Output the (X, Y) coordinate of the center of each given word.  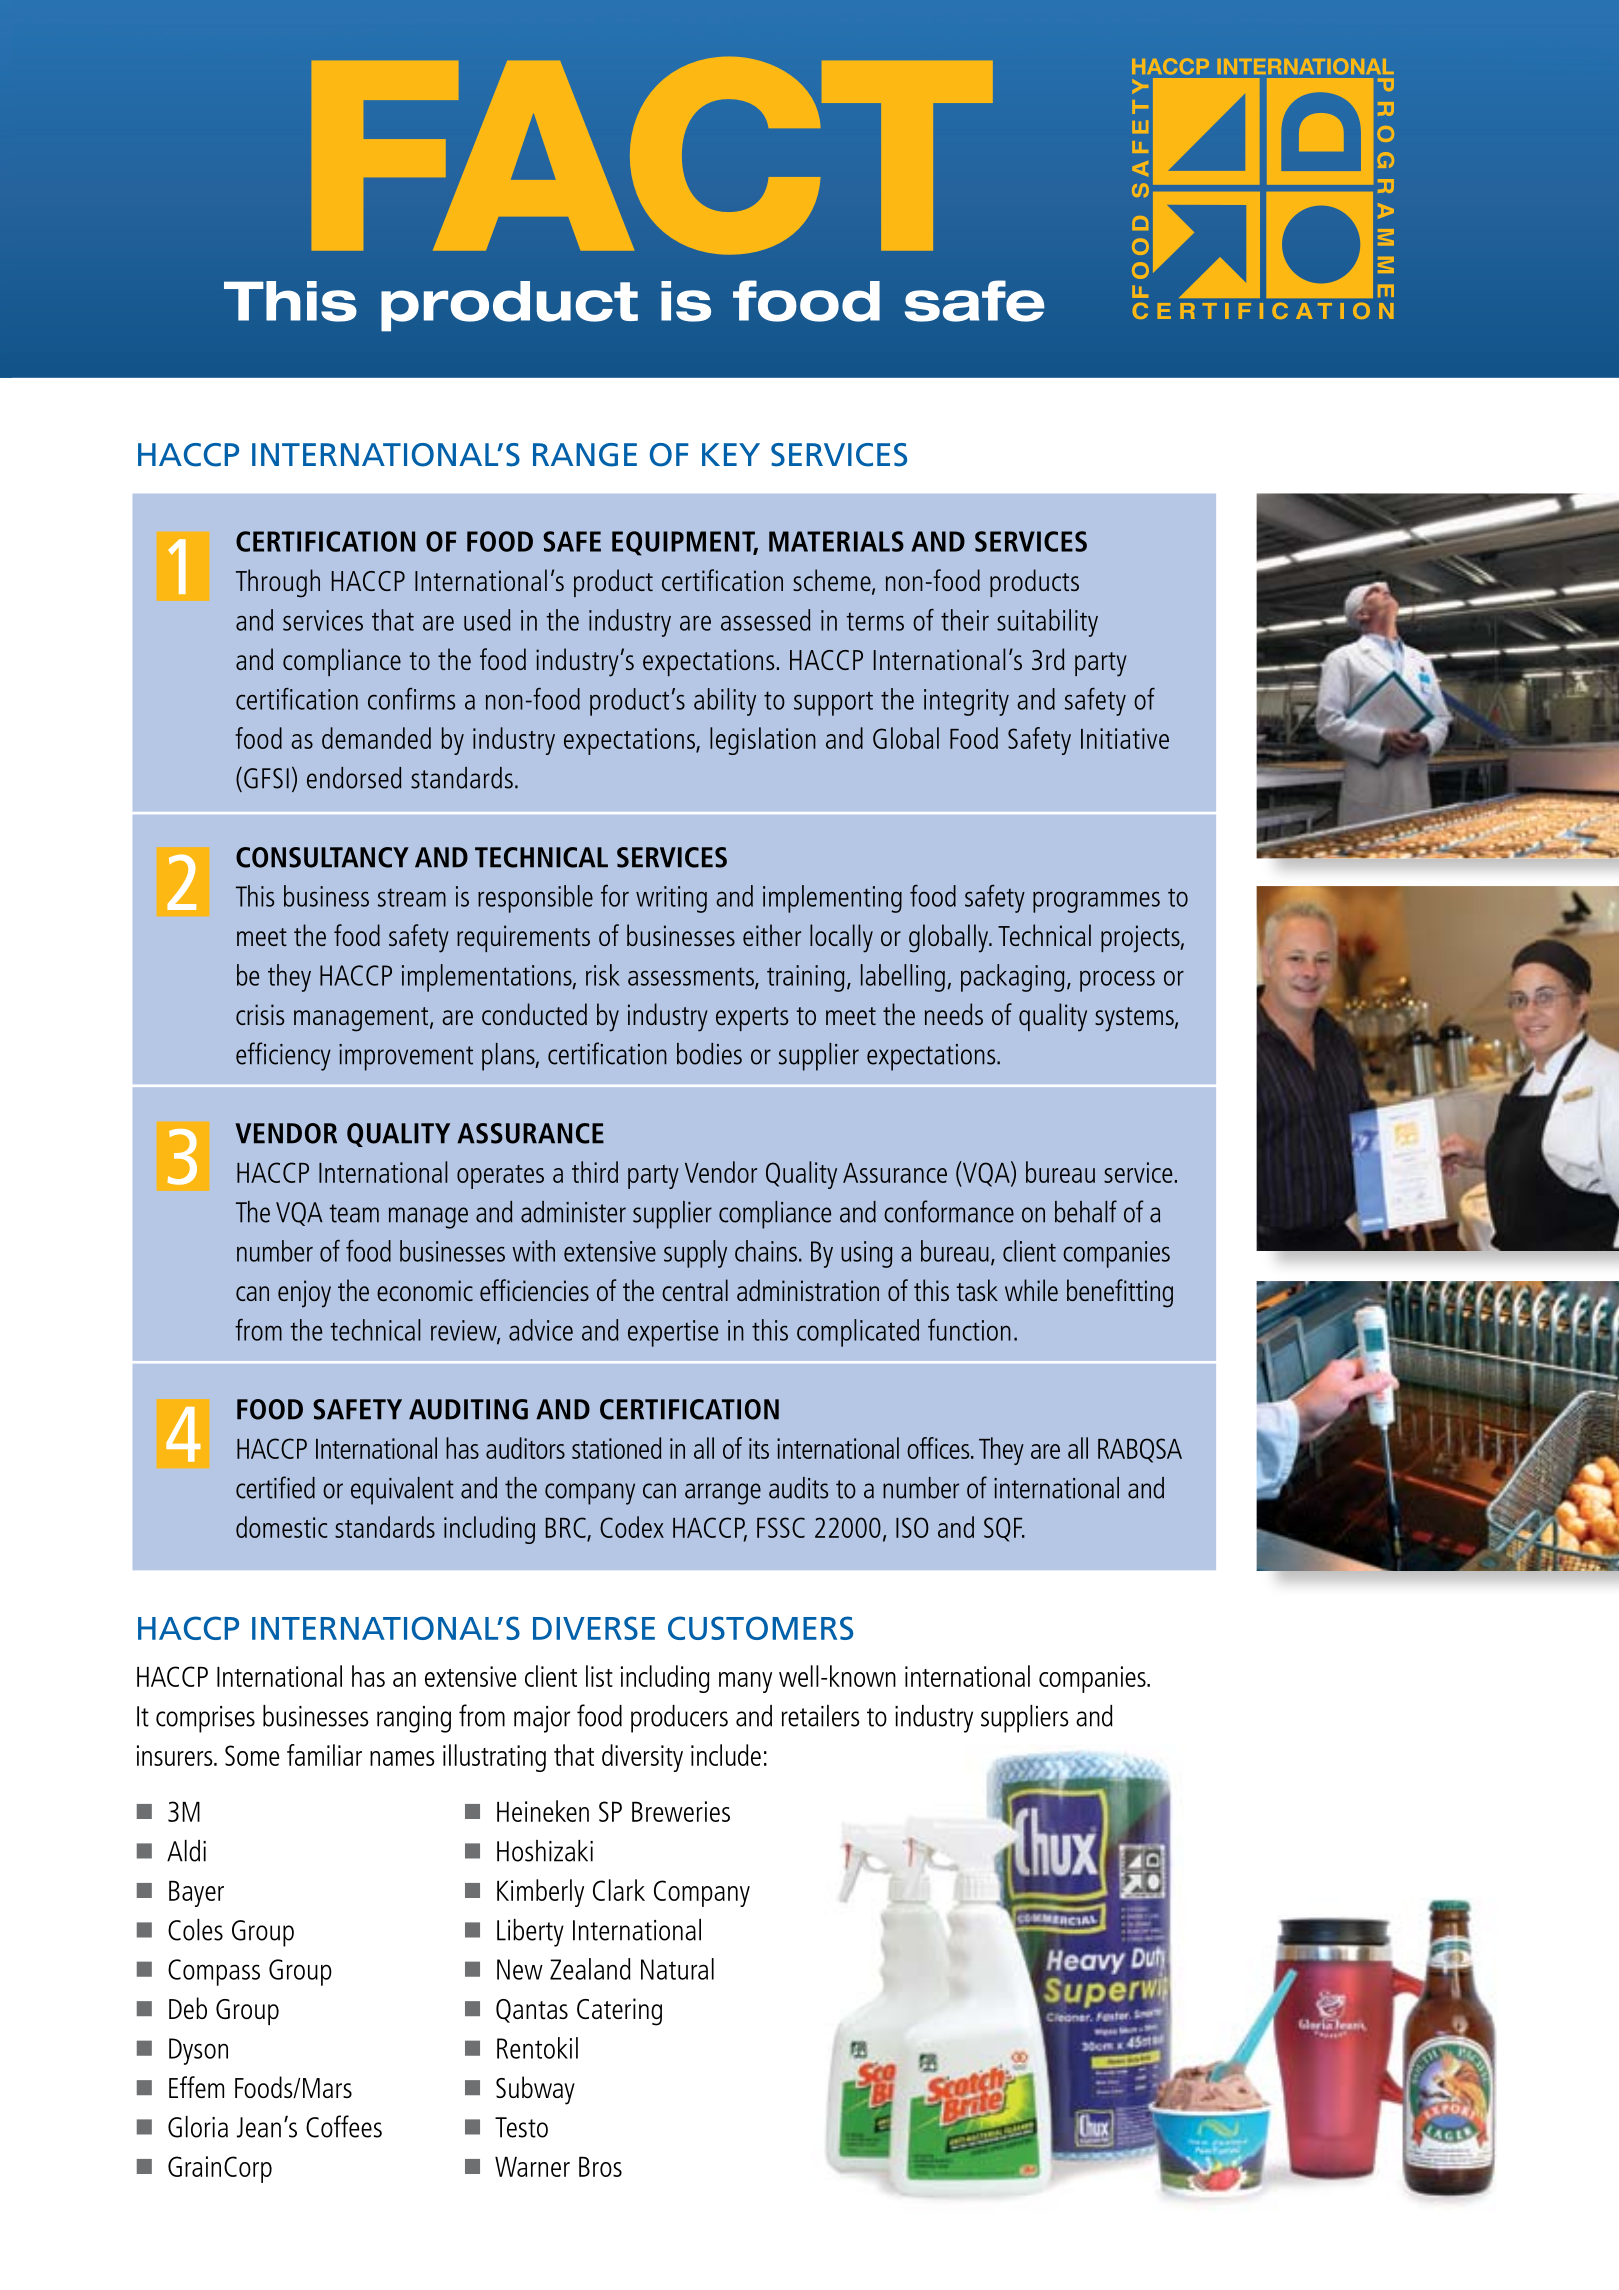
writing (671, 899)
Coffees (344, 2126)
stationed (616, 1448)
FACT (652, 155)
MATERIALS (836, 541)
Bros (600, 2167)
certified (275, 1487)
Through (278, 583)
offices (939, 1448)
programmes (1096, 902)
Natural (677, 1969)
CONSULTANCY (322, 857)
